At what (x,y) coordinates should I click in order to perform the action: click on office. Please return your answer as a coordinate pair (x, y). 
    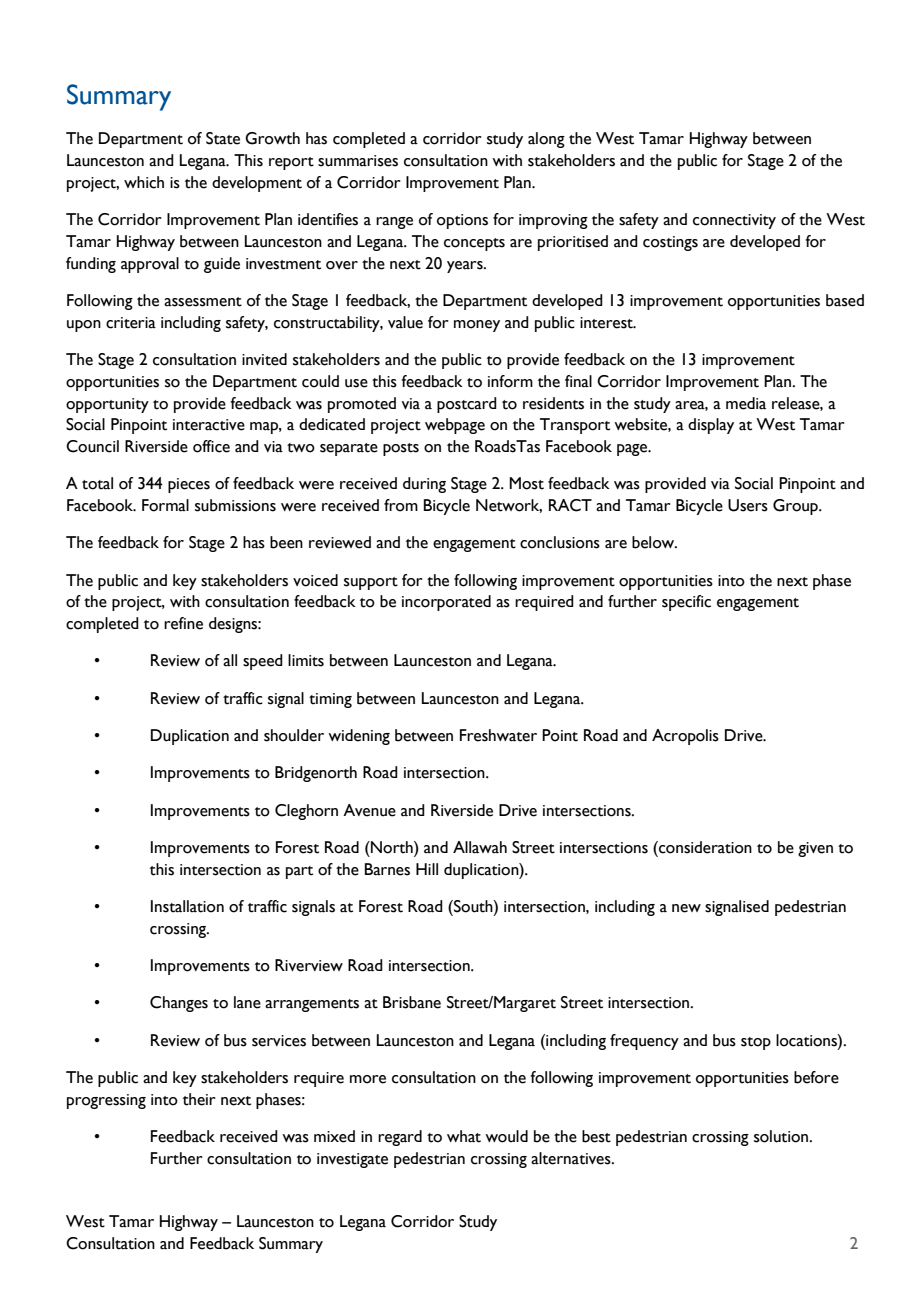
    Looking at the image, I should click on (211, 446).
